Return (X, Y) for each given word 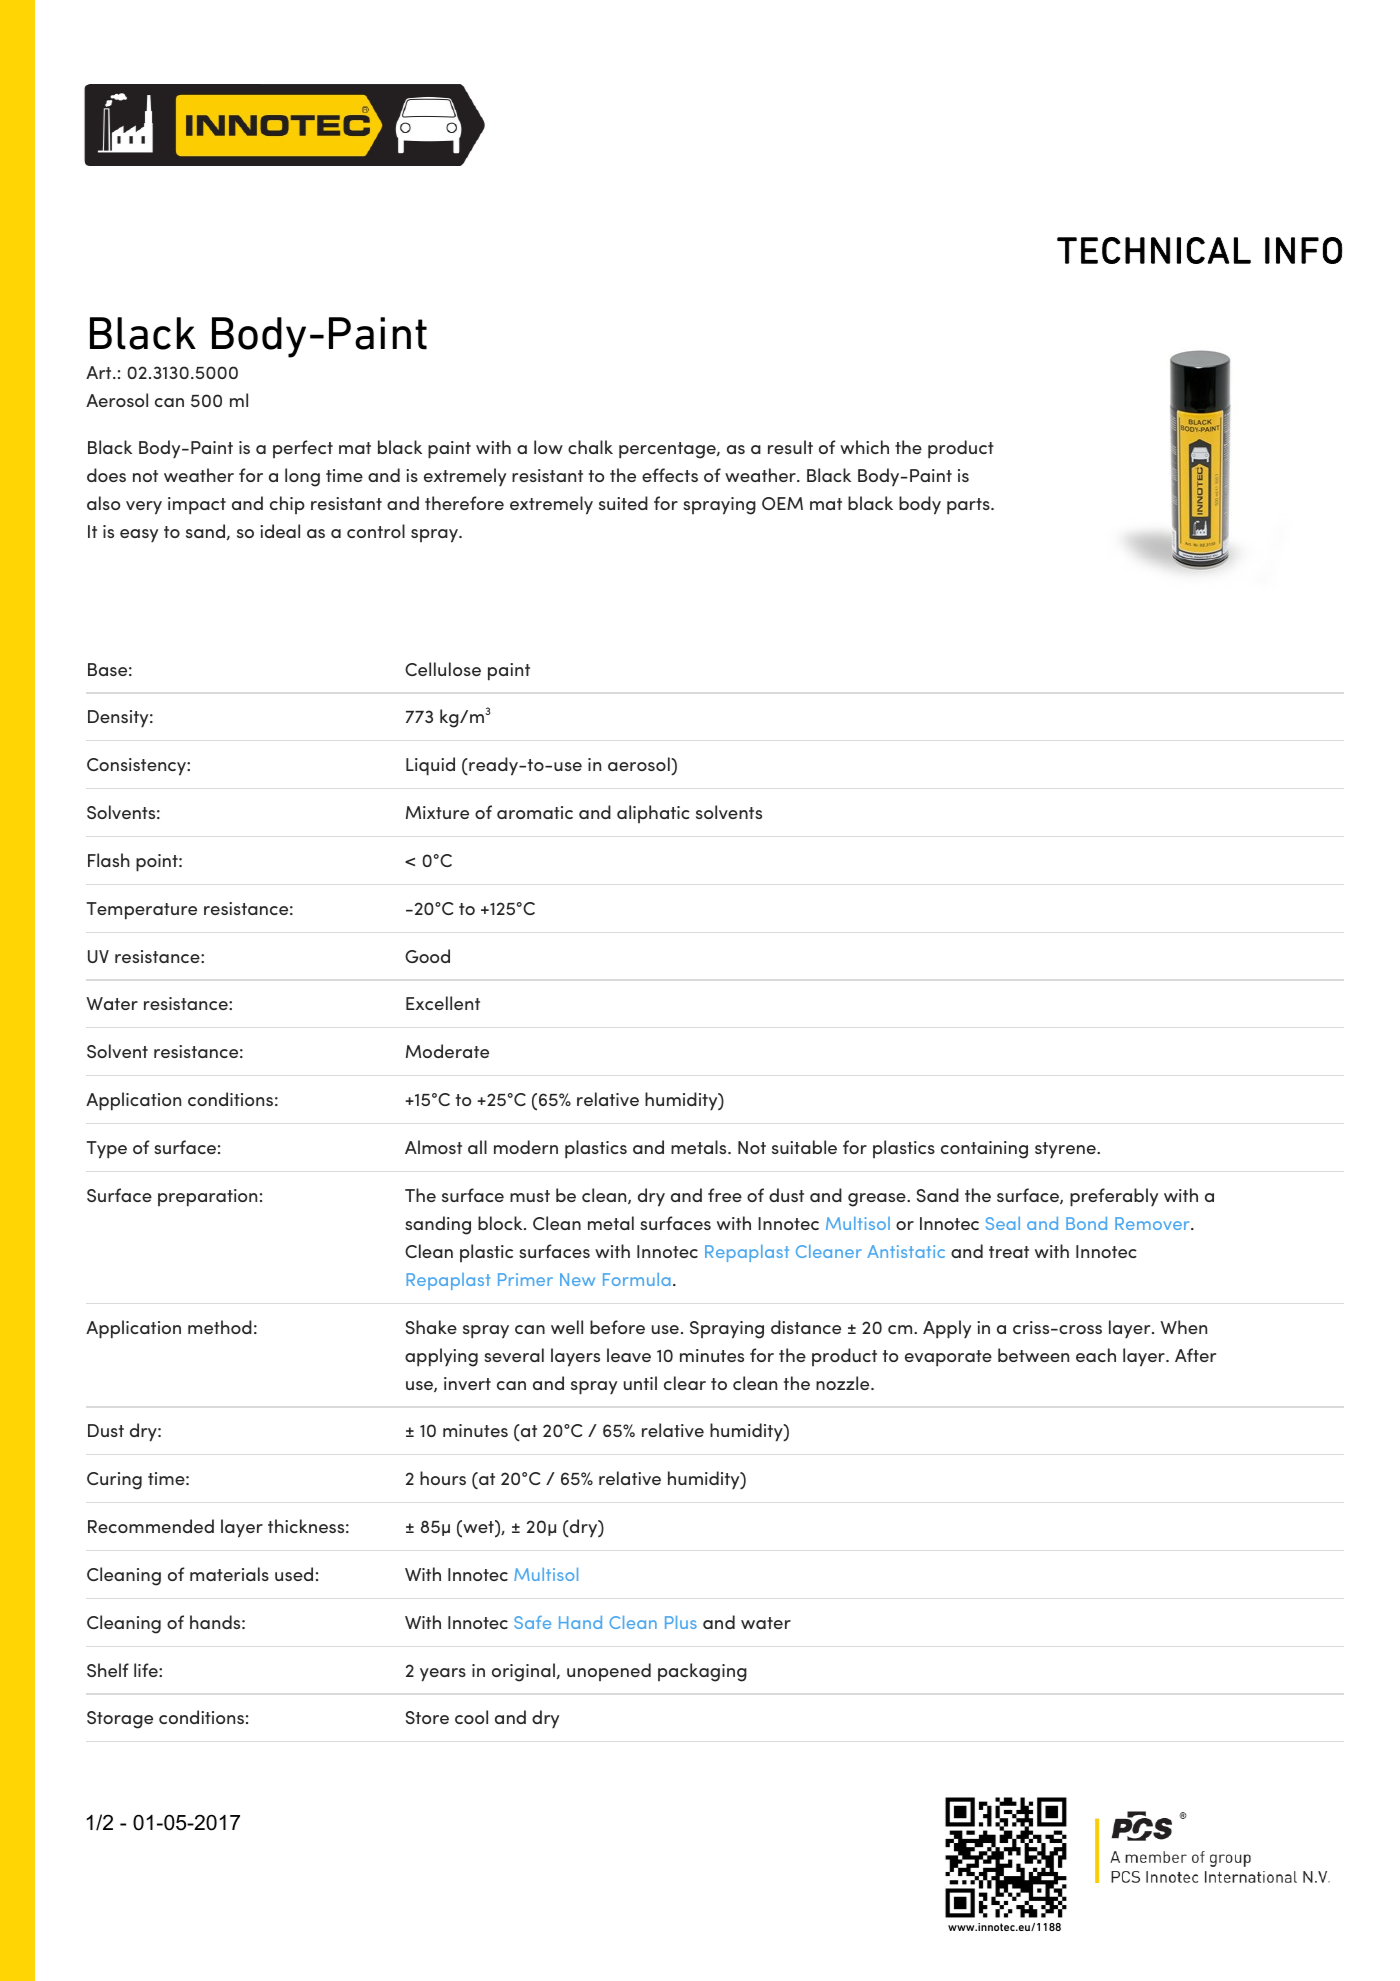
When (1183, 1327)
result (790, 447)
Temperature (142, 911)
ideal (280, 531)
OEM (782, 503)
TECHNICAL (1154, 250)
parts (969, 506)
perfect (303, 449)
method (220, 1327)
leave (629, 1355)
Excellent (443, 1003)
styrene (1066, 1150)
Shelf (108, 1670)
